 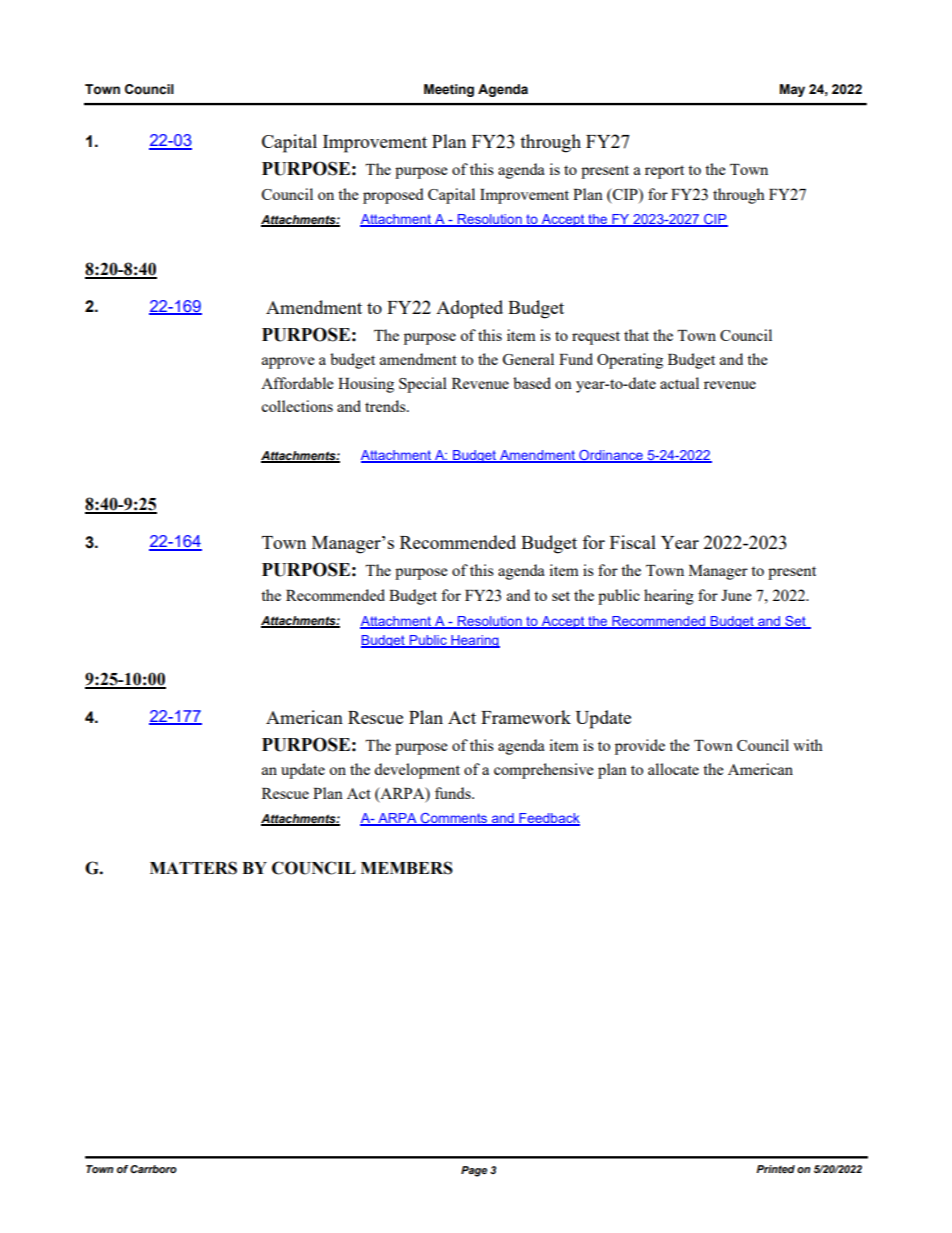 What do you see at coordinates (526, 717) in the screenshot?
I see `Framework` at bounding box center [526, 717].
